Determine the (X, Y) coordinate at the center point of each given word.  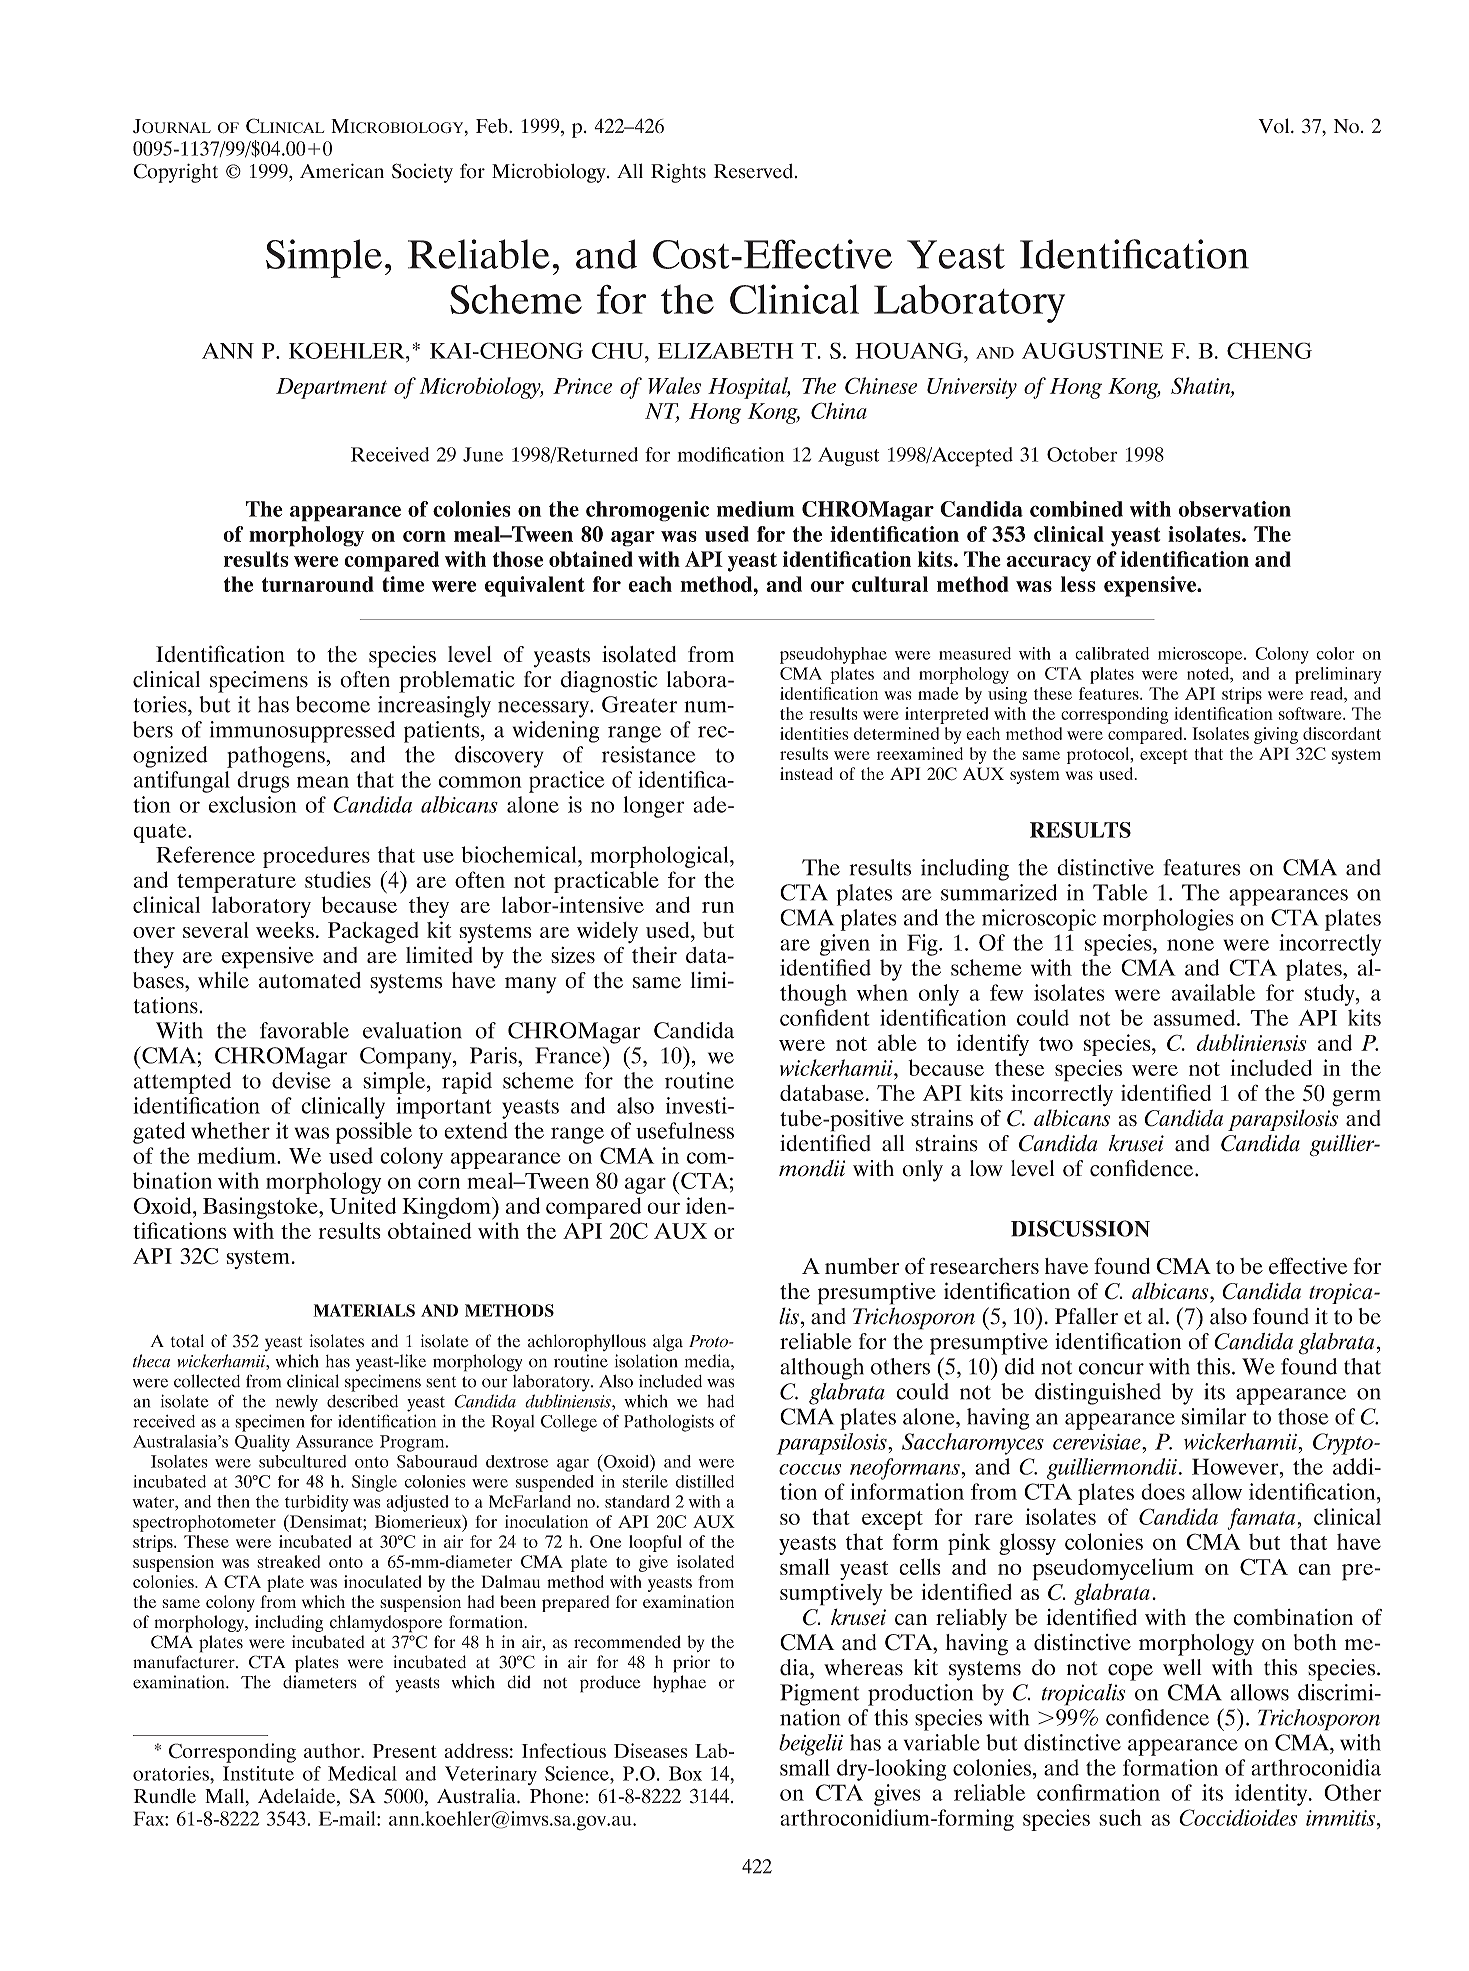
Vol (1275, 125)
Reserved (753, 171)
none (1190, 945)
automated (310, 980)
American (342, 171)
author (333, 1750)
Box (685, 1773)
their (654, 955)
